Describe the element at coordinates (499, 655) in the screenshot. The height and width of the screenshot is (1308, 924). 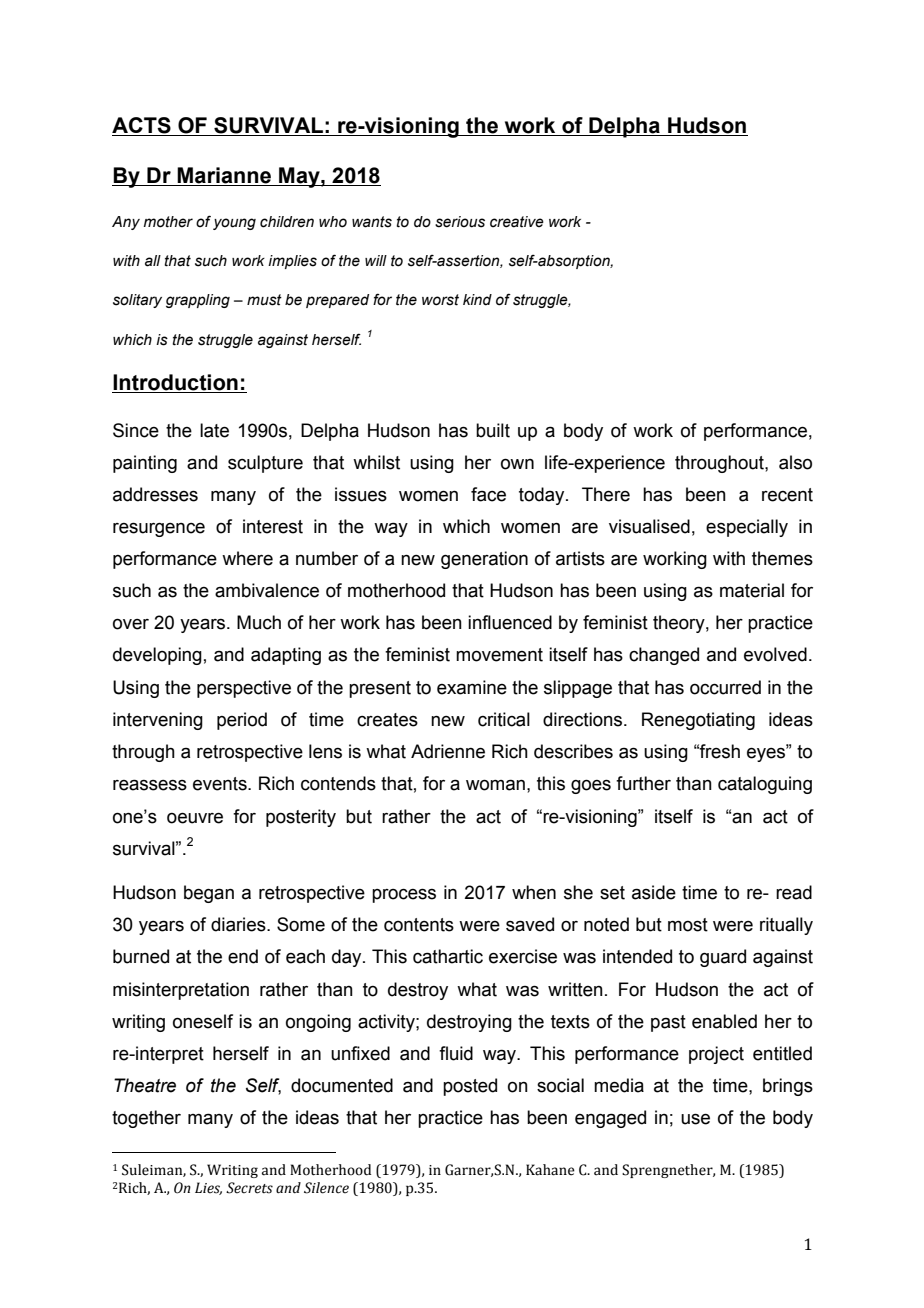
I see `movement` at that location.
